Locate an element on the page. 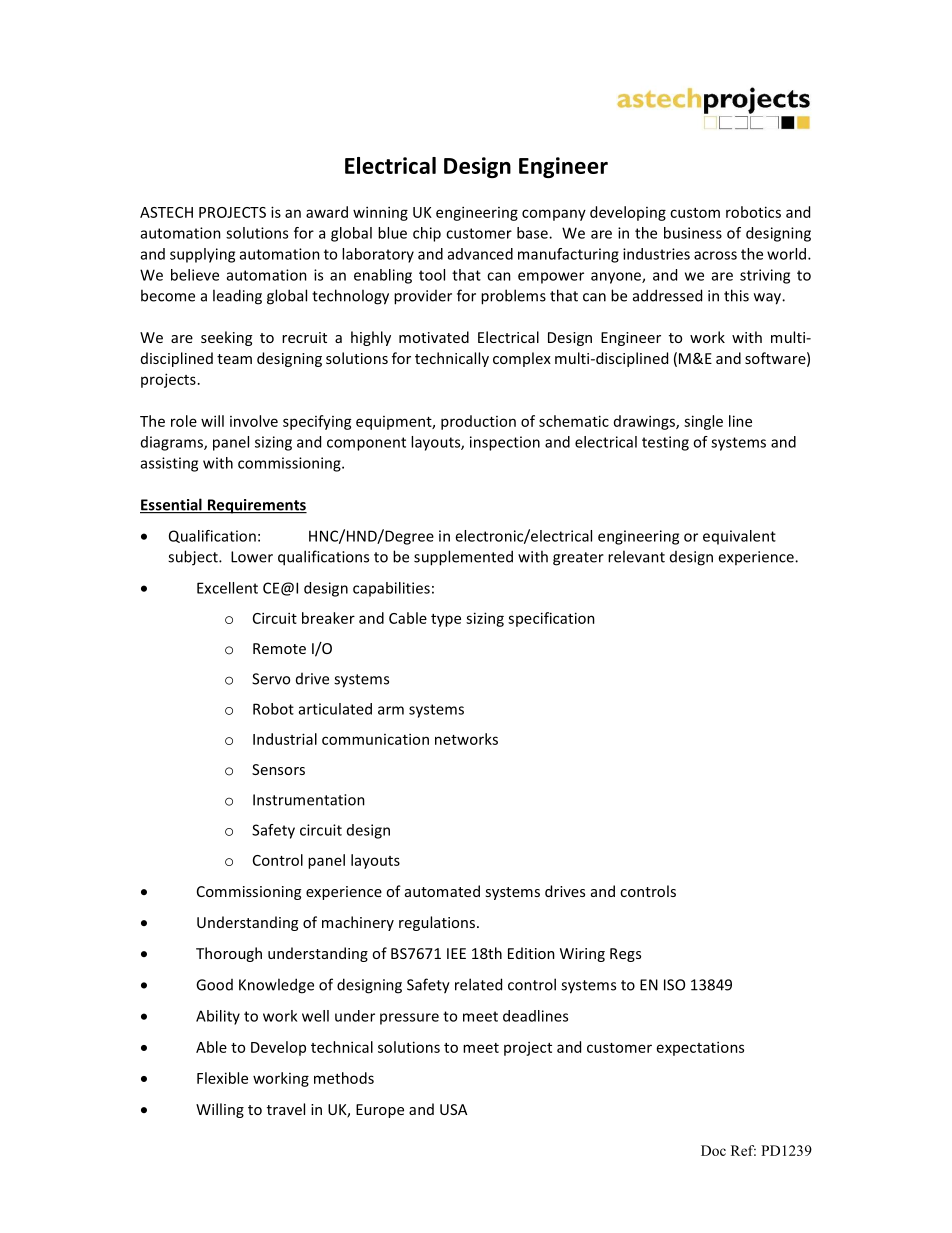 This page has height=1233, width=952. supplying is located at coordinates (202, 255).
